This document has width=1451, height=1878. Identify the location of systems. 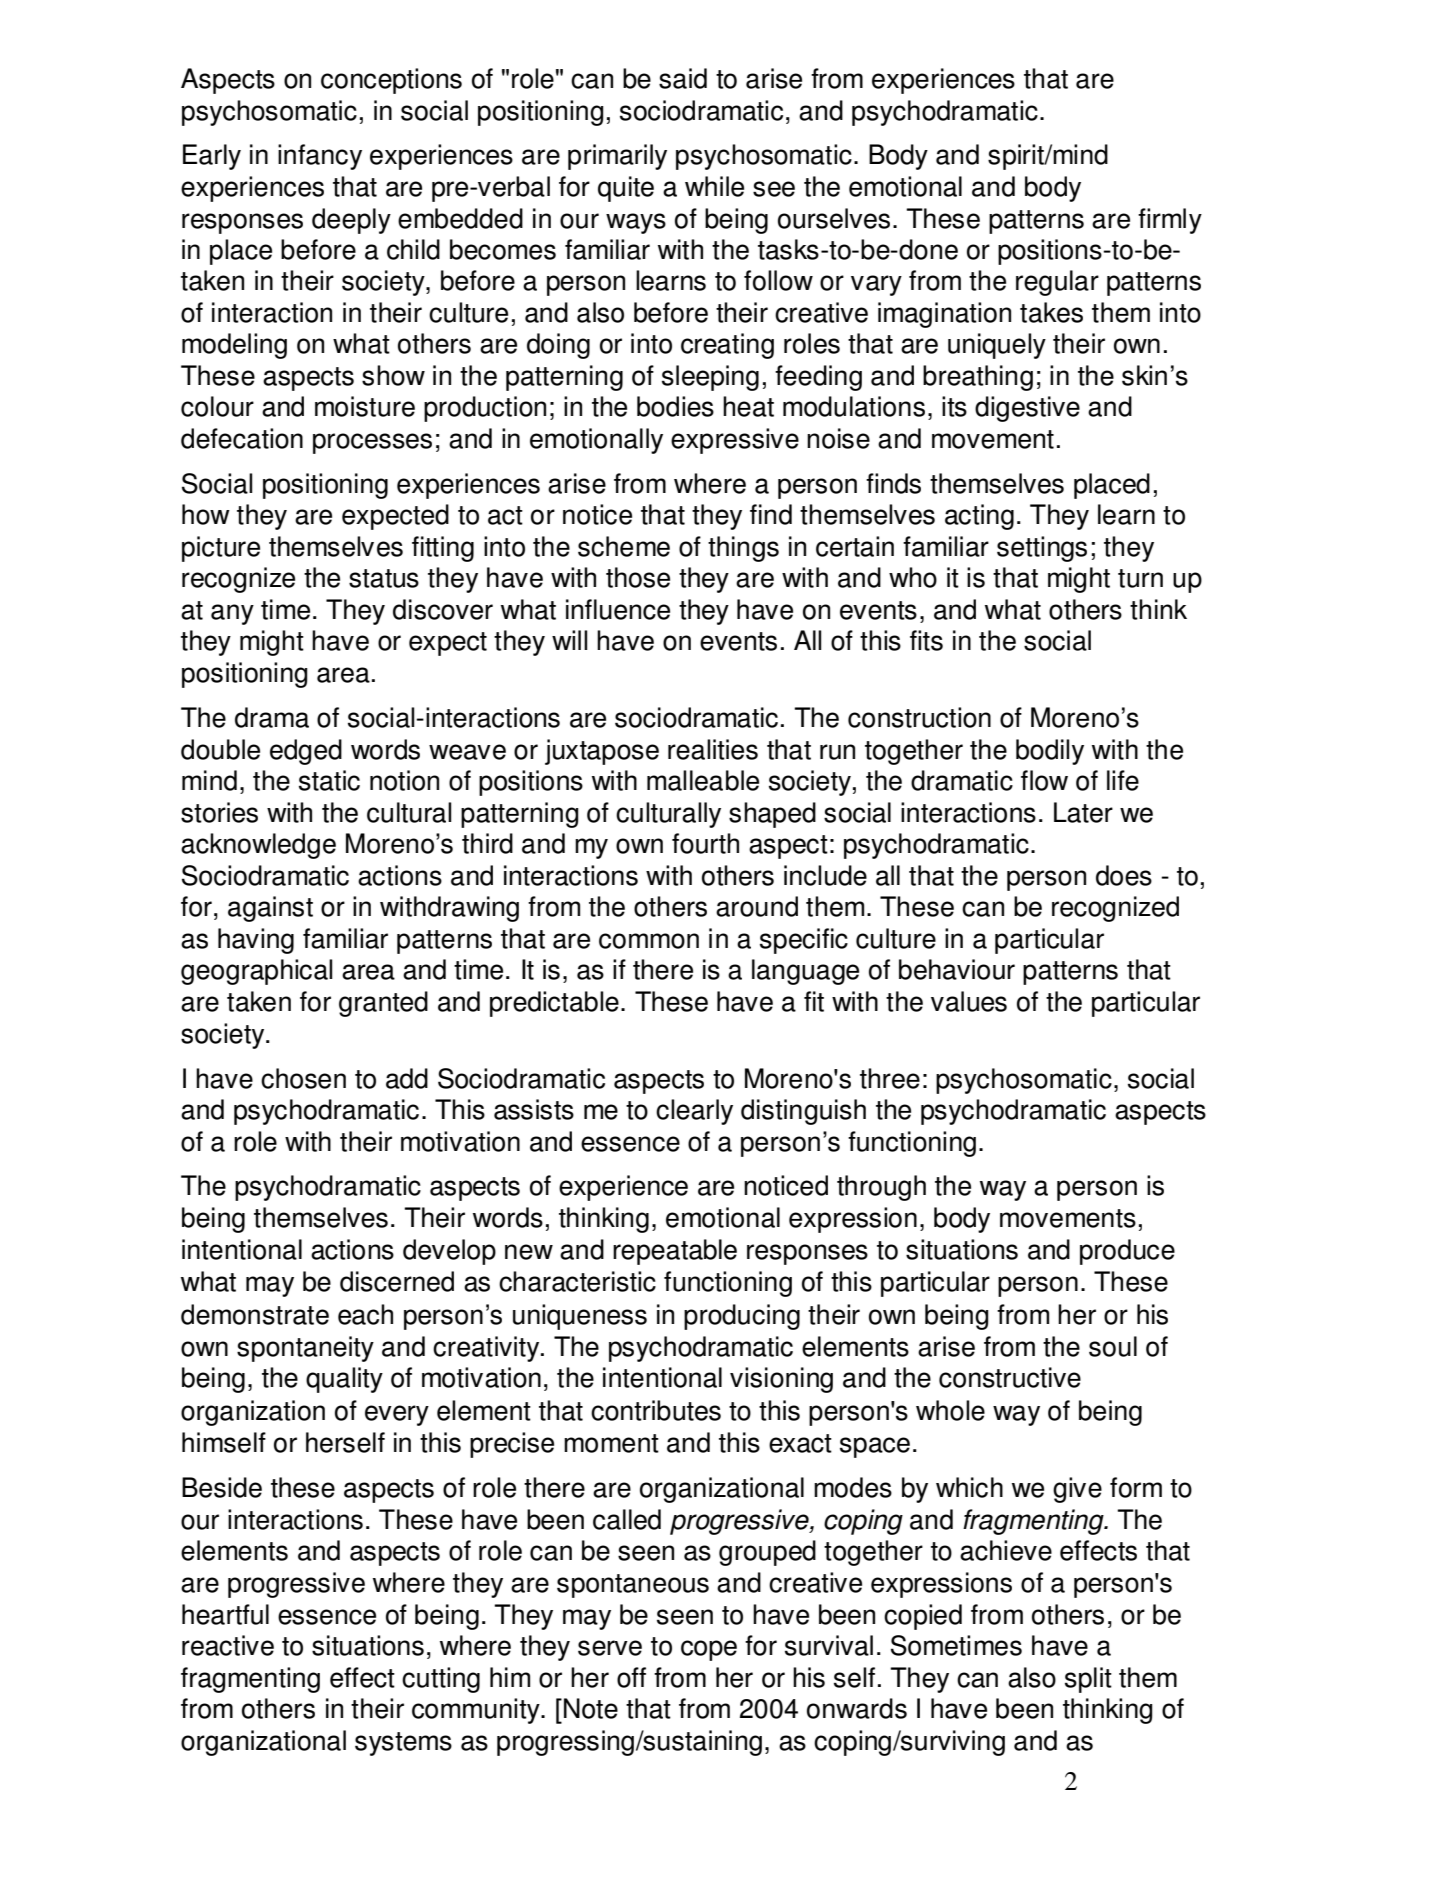
(403, 1744).
